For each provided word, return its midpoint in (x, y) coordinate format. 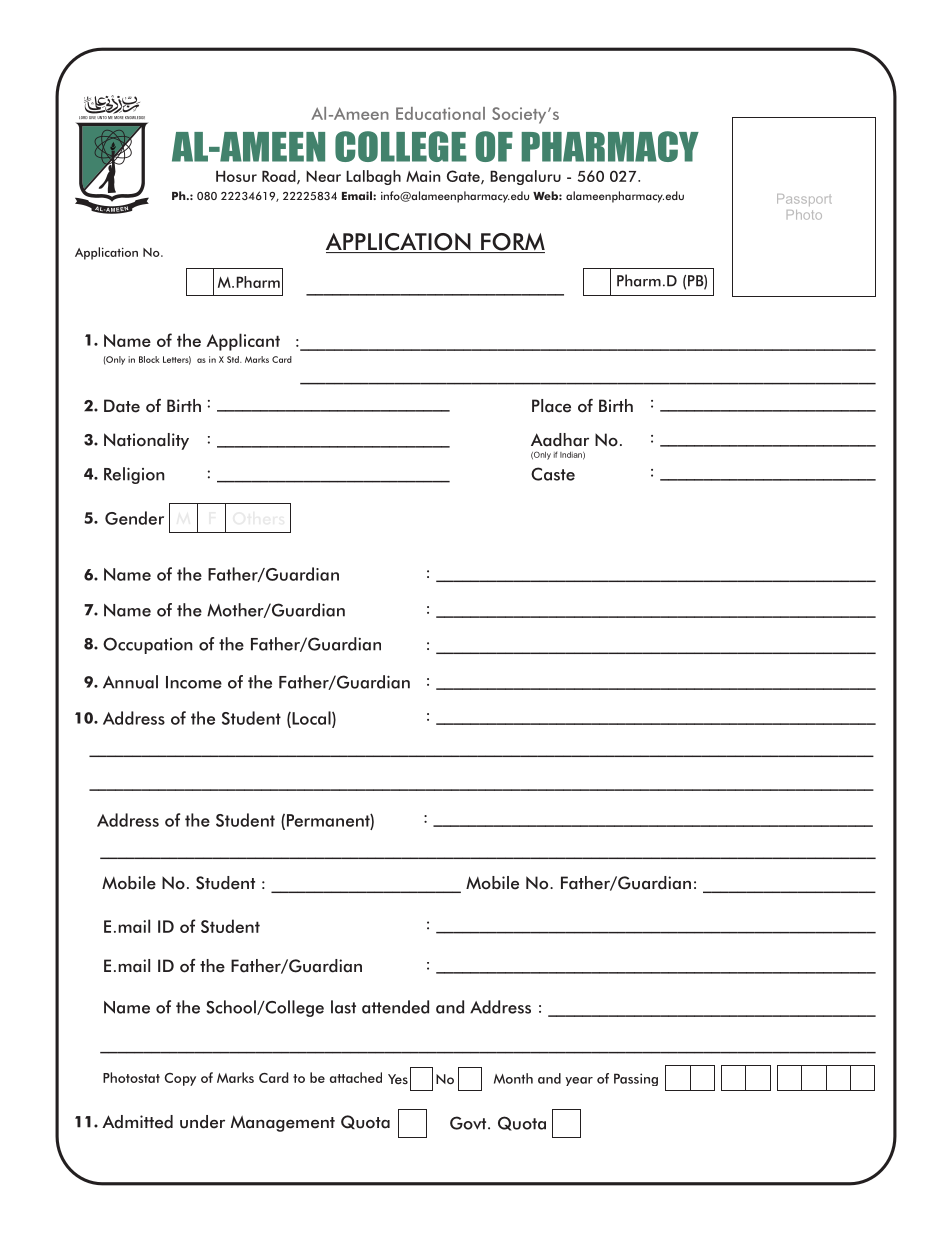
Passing (636, 1079)
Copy (180, 1079)
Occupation (148, 645)
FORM (512, 243)
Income (194, 682)
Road (280, 177)
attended (395, 1007)
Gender (134, 518)
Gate (464, 177)
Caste (553, 474)
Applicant (243, 342)
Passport (804, 200)
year (579, 1081)
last (343, 1007)
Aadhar (560, 440)
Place (551, 406)
